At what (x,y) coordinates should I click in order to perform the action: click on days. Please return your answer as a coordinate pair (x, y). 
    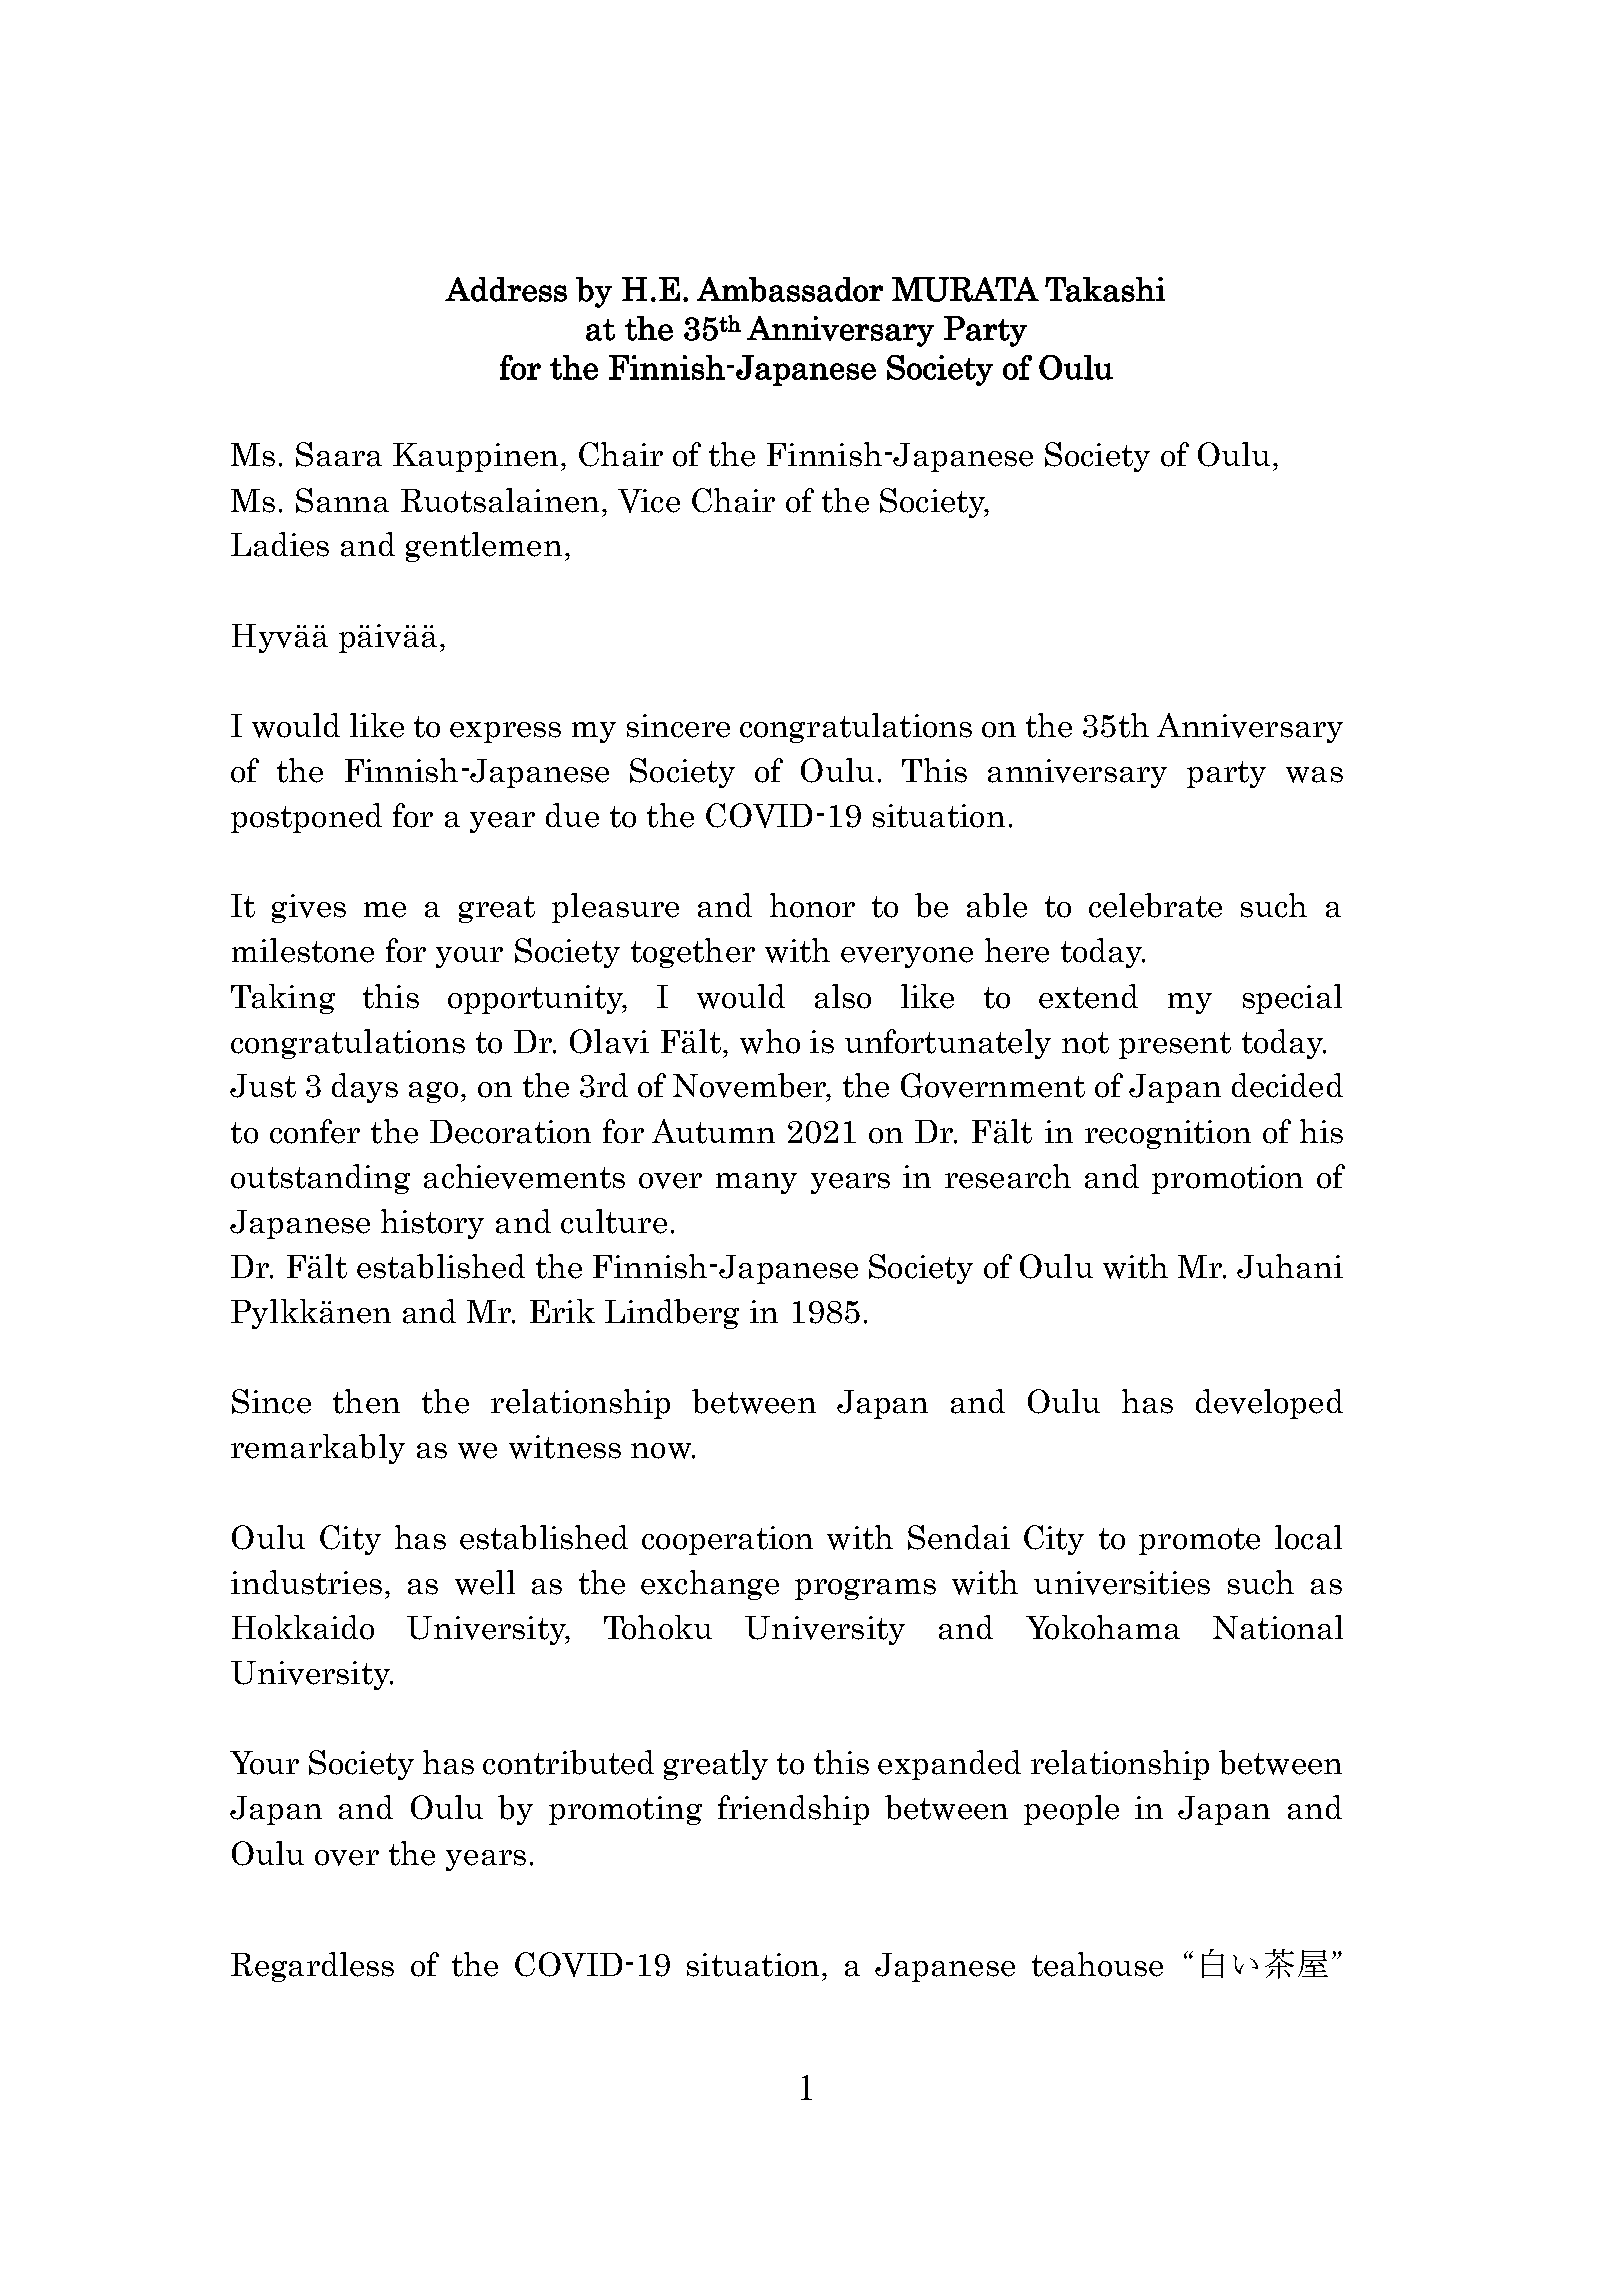
    Looking at the image, I should click on (365, 1088).
